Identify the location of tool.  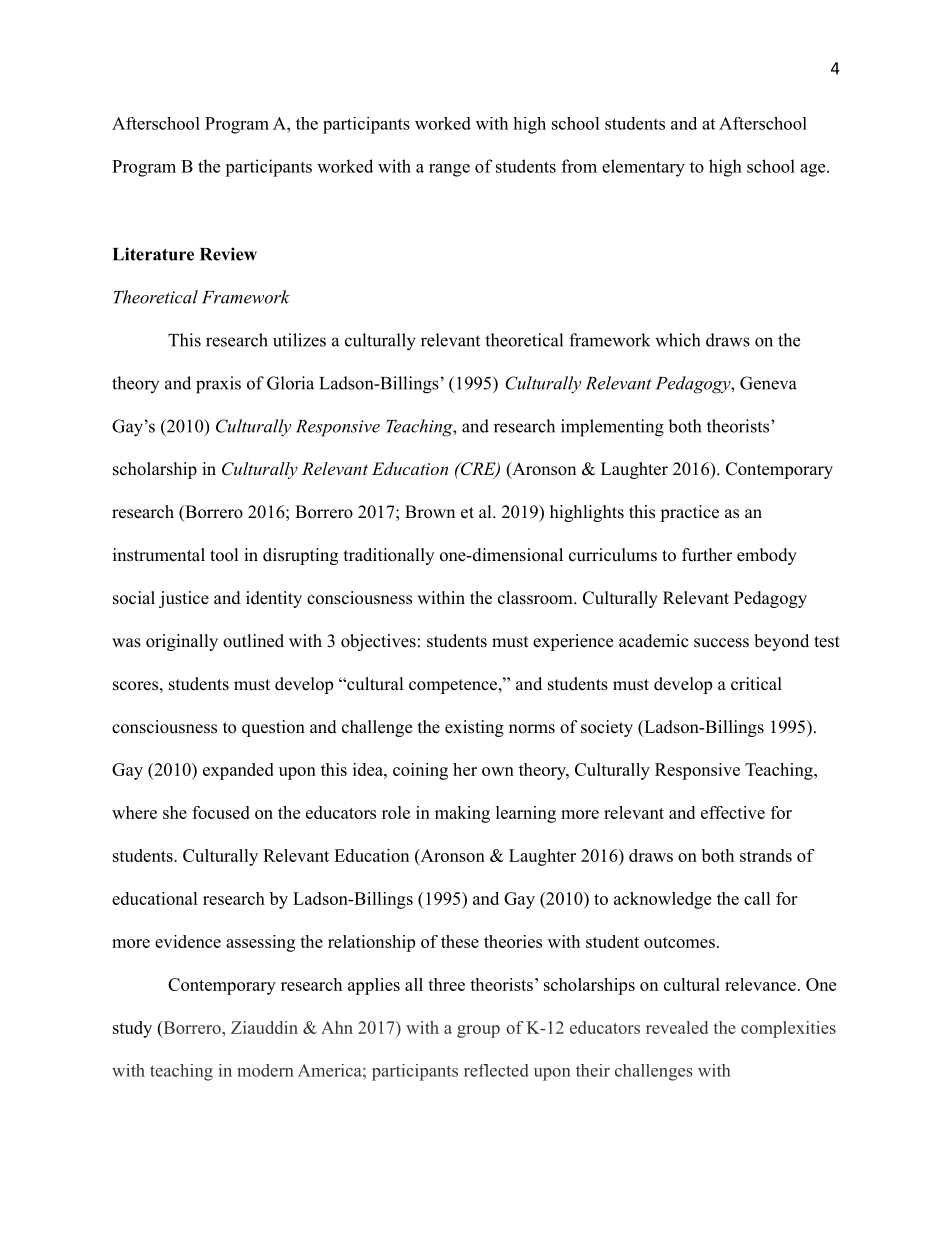
(224, 555).
